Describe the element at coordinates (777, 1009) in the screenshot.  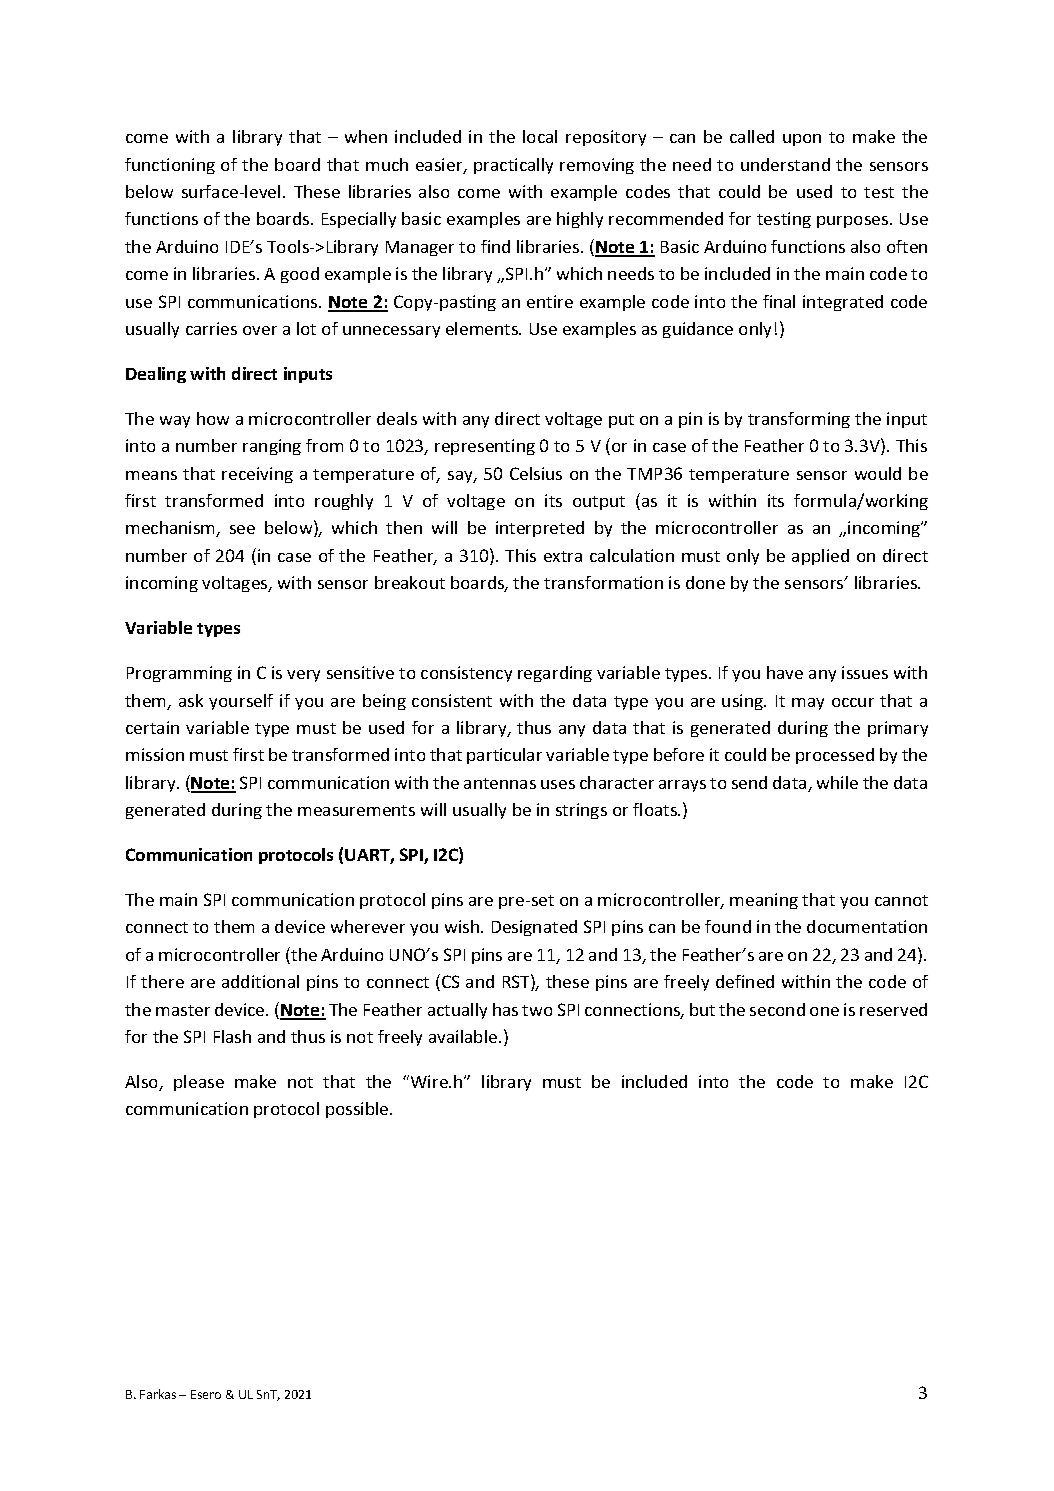
I see `second` at that location.
